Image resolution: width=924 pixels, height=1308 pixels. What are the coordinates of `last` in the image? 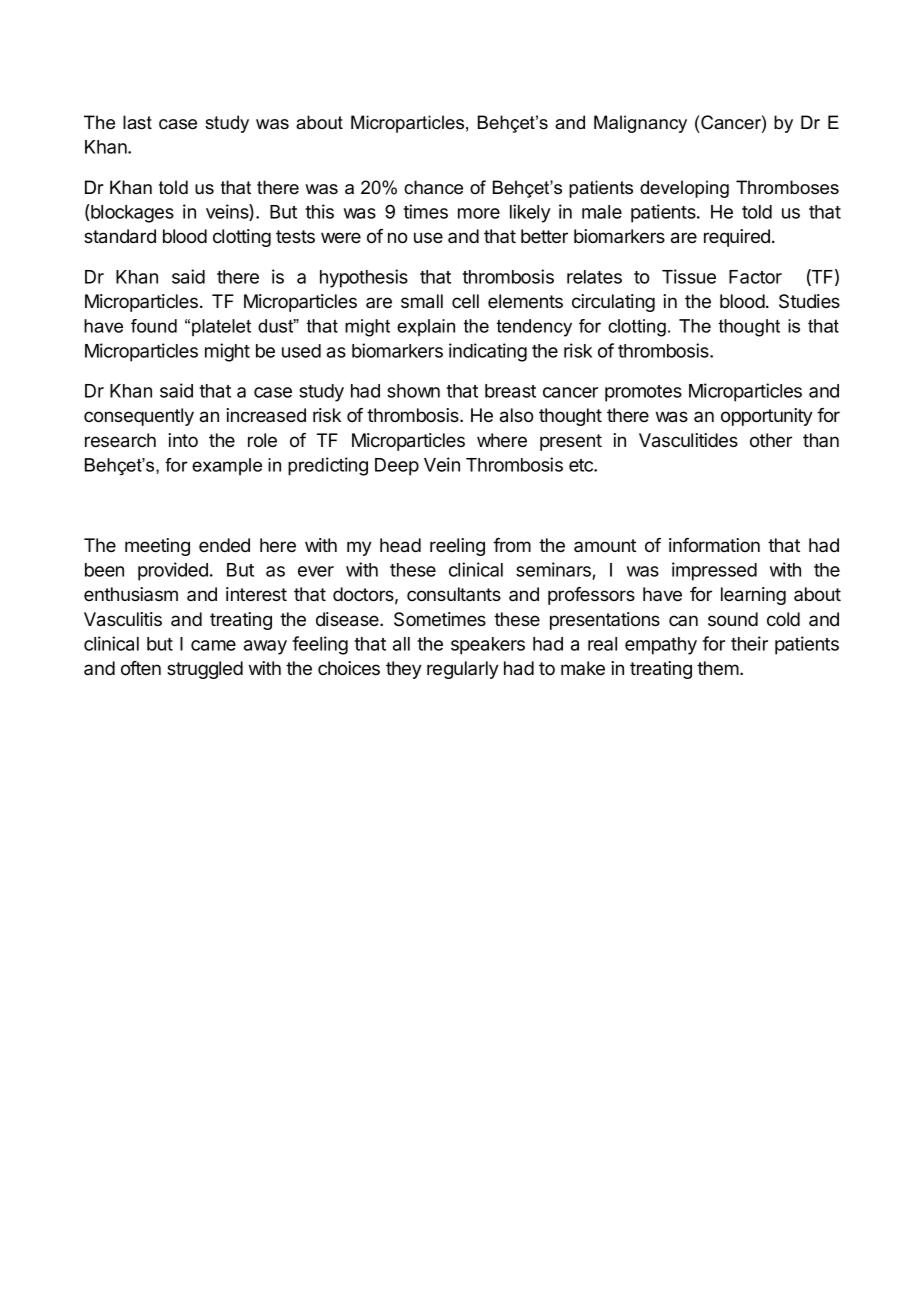 It's located at (137, 122).
